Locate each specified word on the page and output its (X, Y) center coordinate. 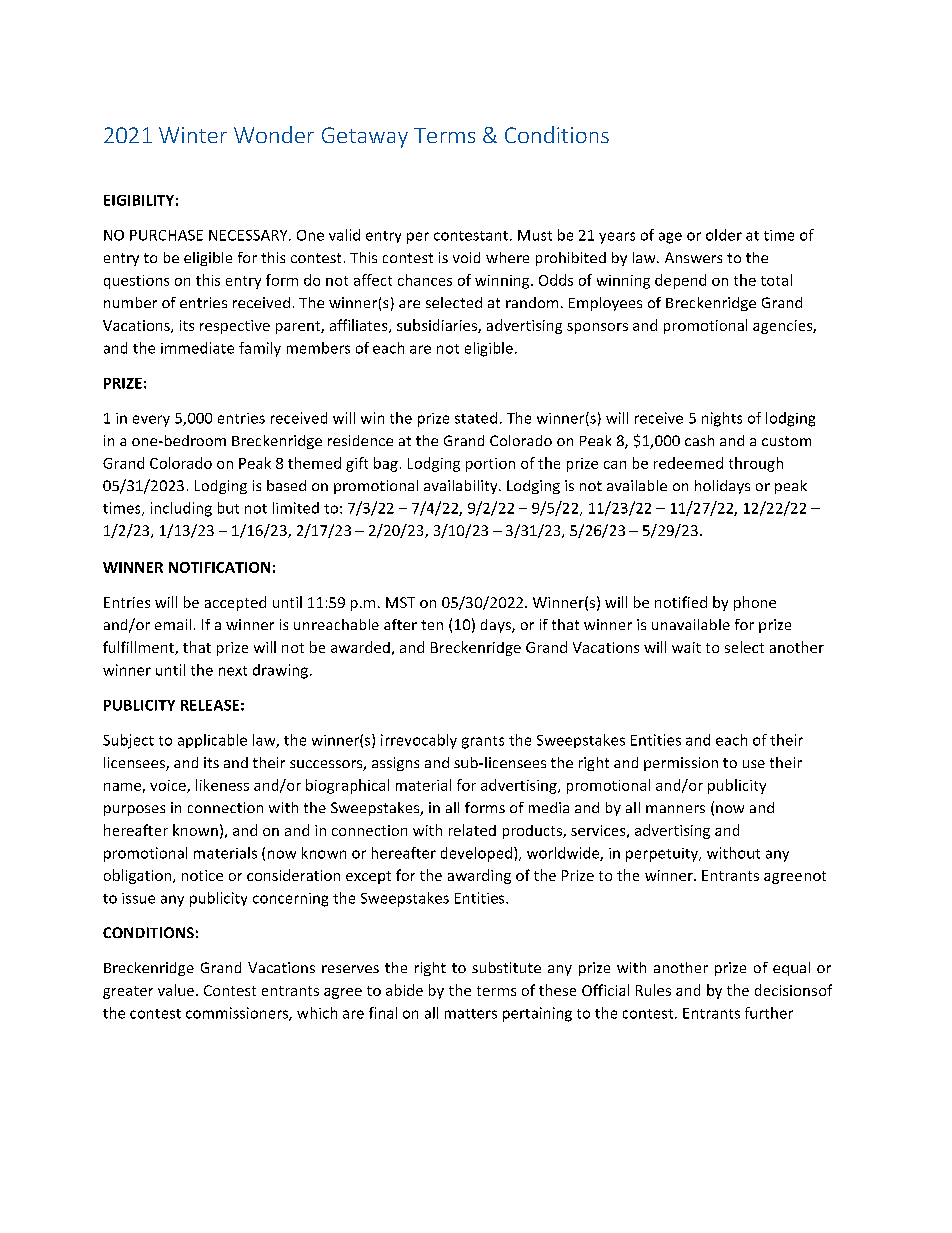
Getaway (365, 137)
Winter (193, 135)
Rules (653, 990)
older (724, 235)
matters (471, 1014)
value (176, 990)
